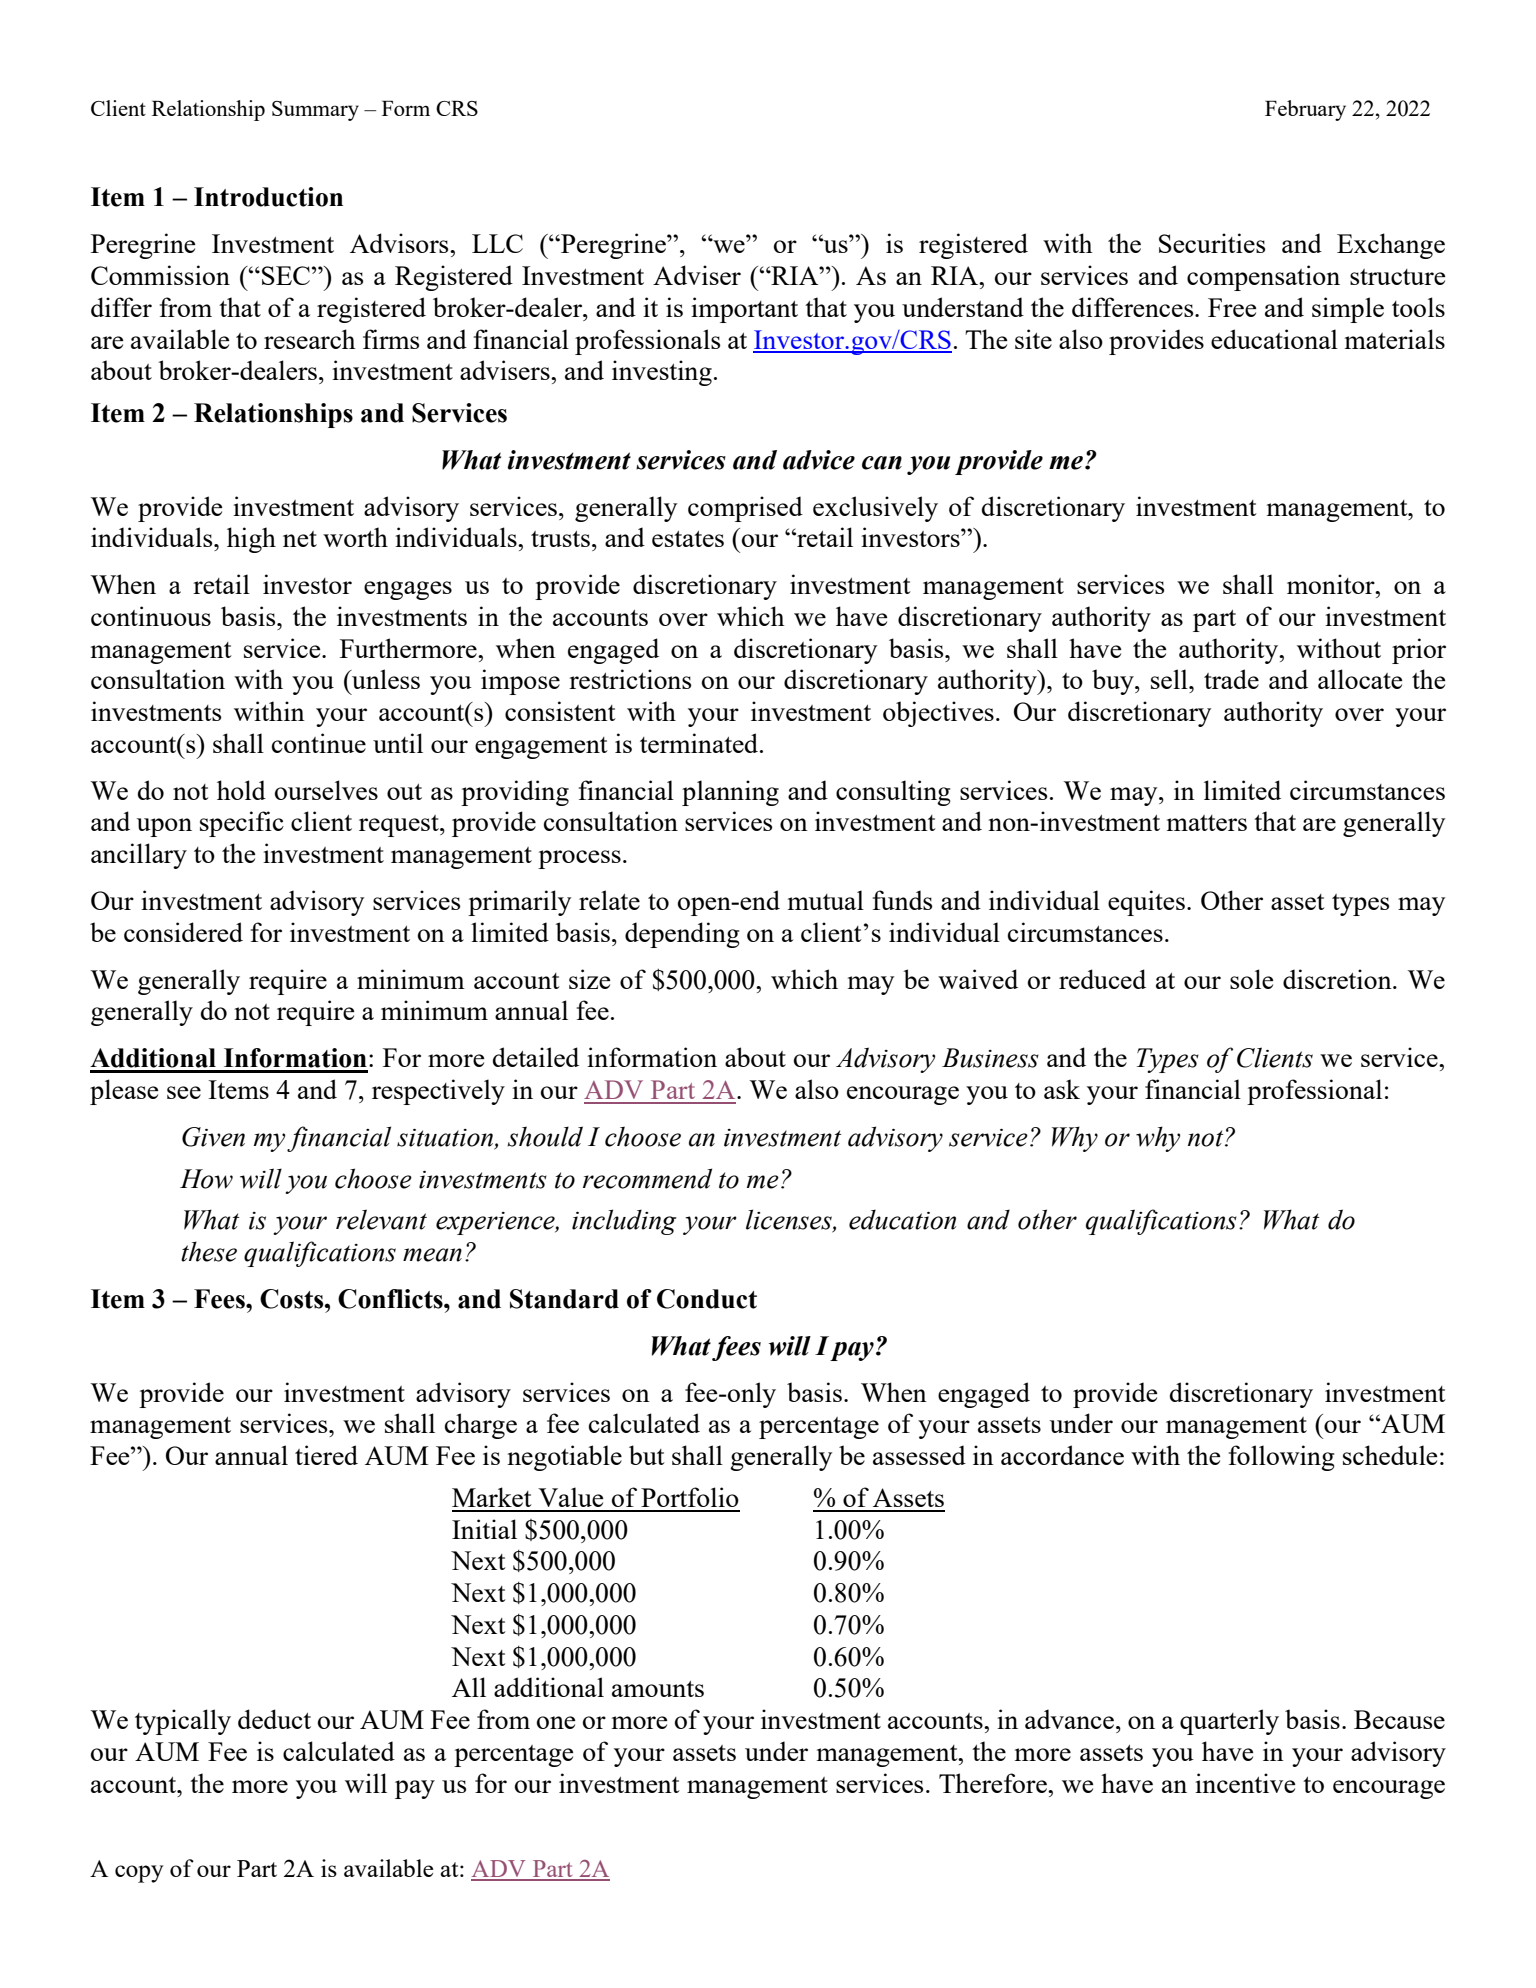 This screenshot has height=1988, width=1536. Describe the element at coordinates (268, 197) in the screenshot. I see `Introduction` at that location.
